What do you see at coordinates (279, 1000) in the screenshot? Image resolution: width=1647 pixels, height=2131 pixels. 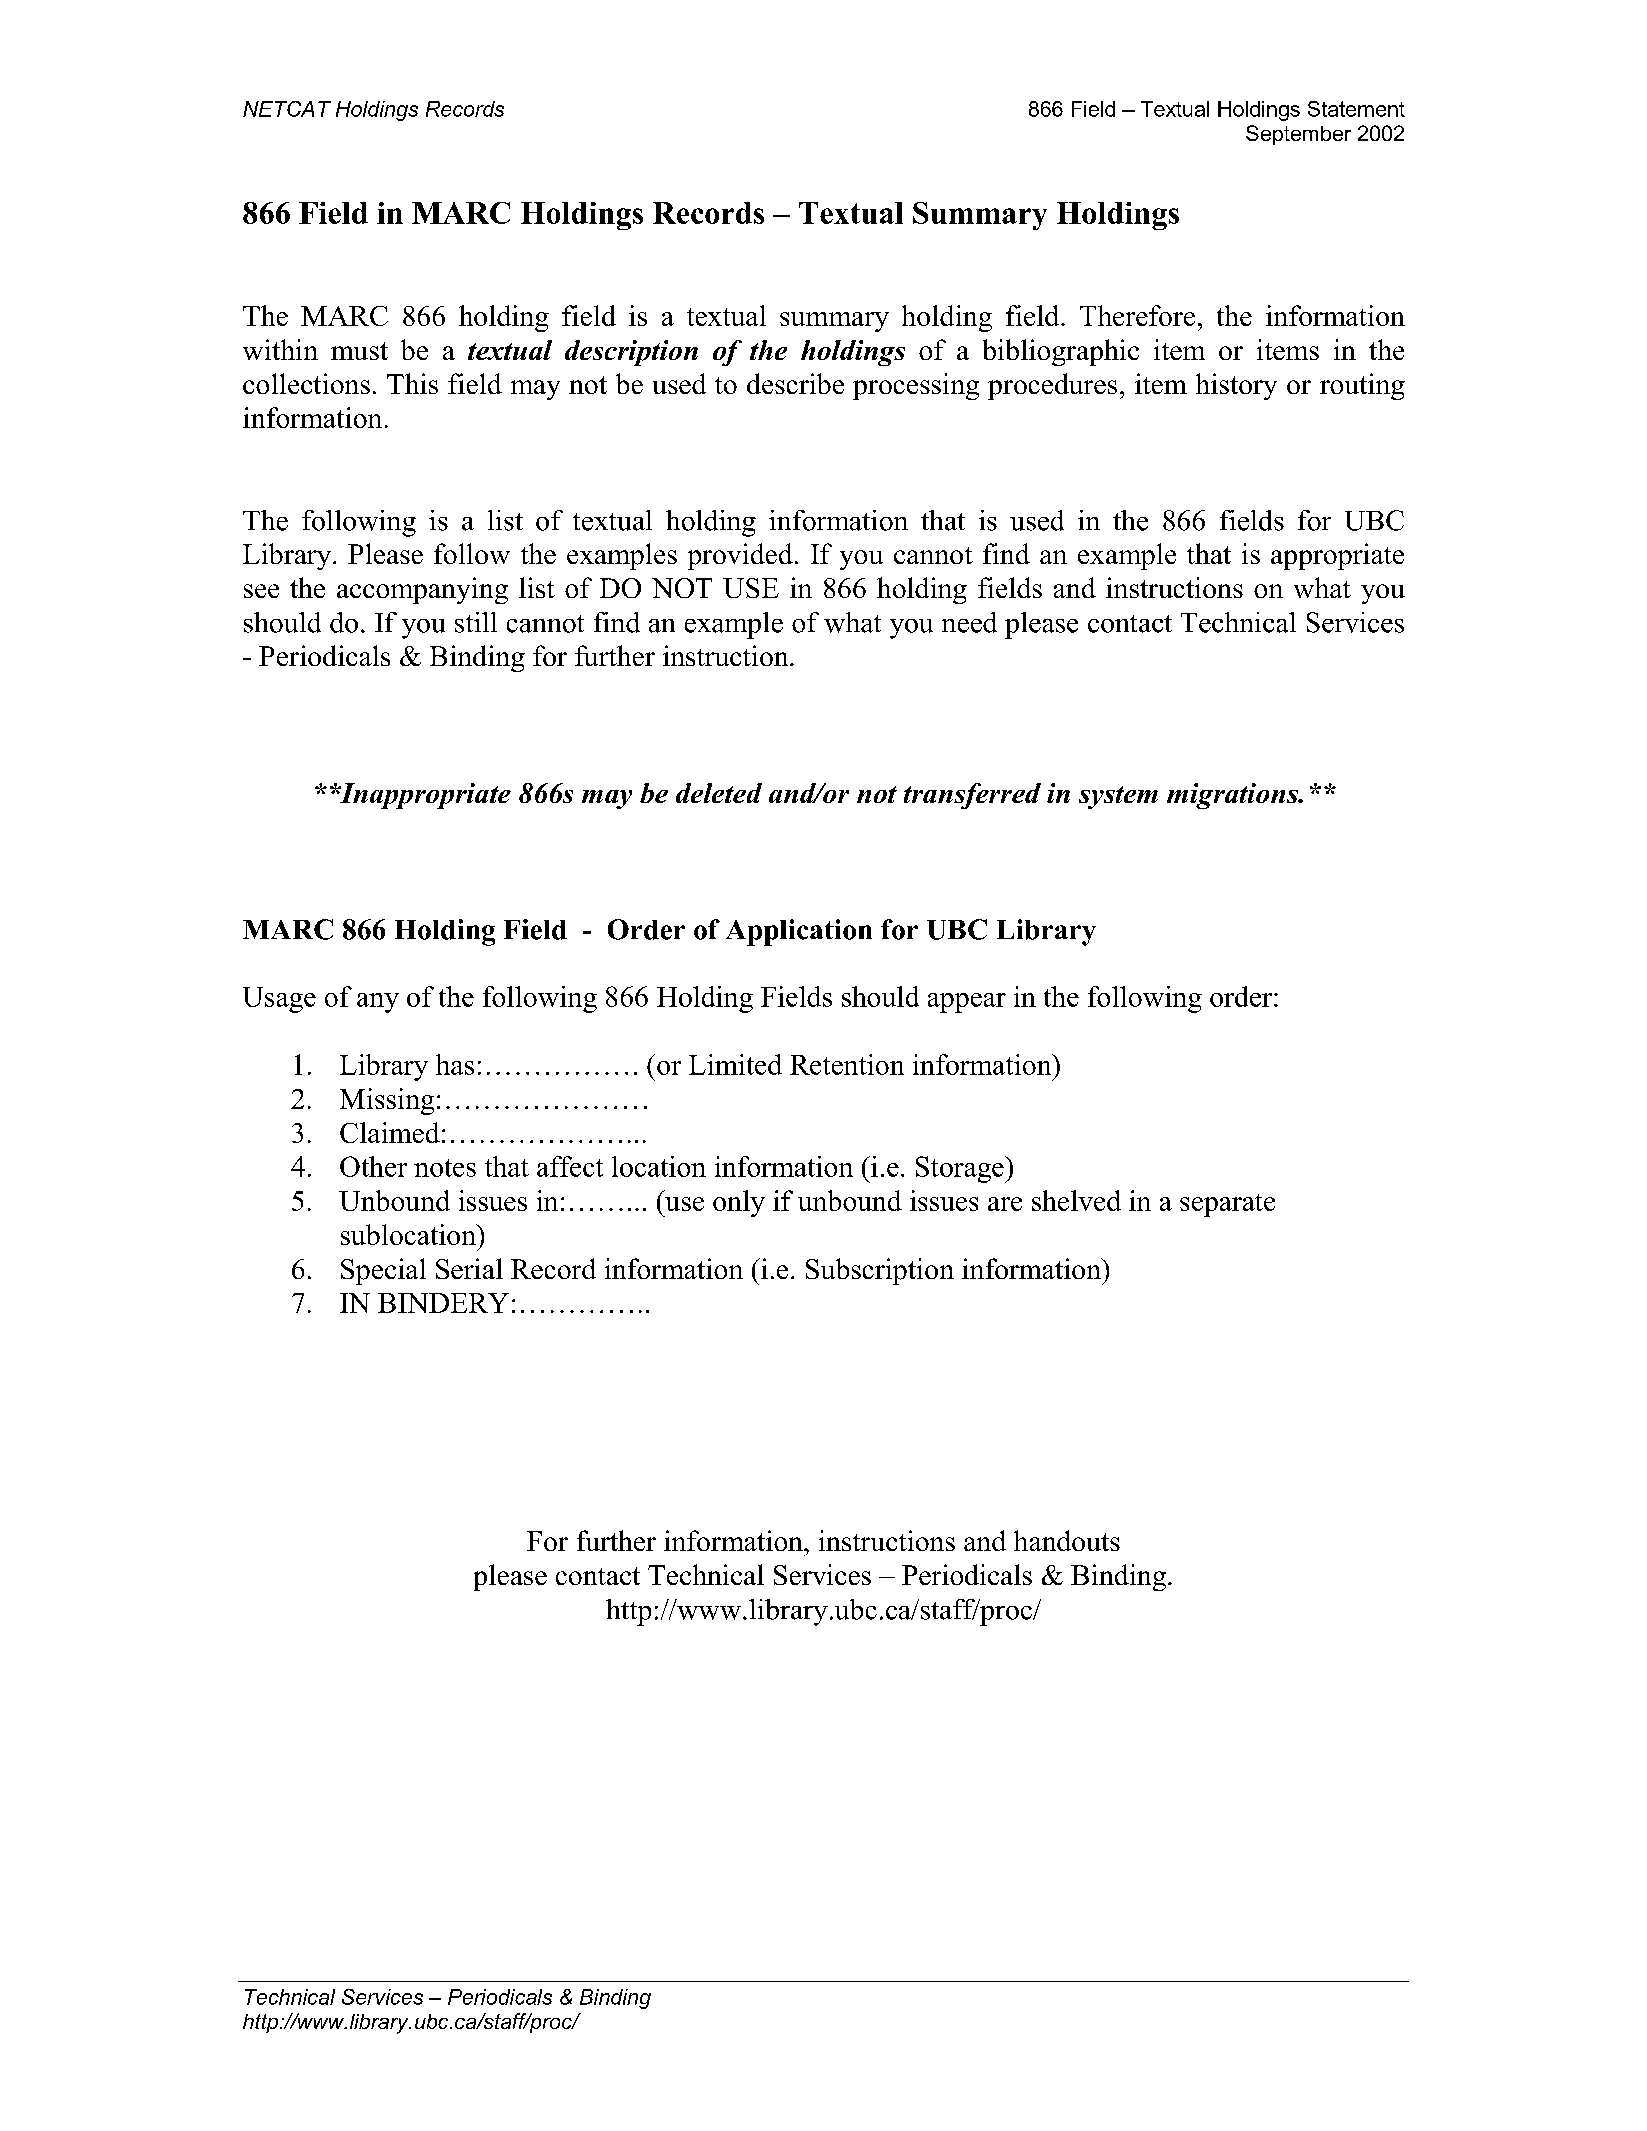 I see `Usage` at bounding box center [279, 1000].
